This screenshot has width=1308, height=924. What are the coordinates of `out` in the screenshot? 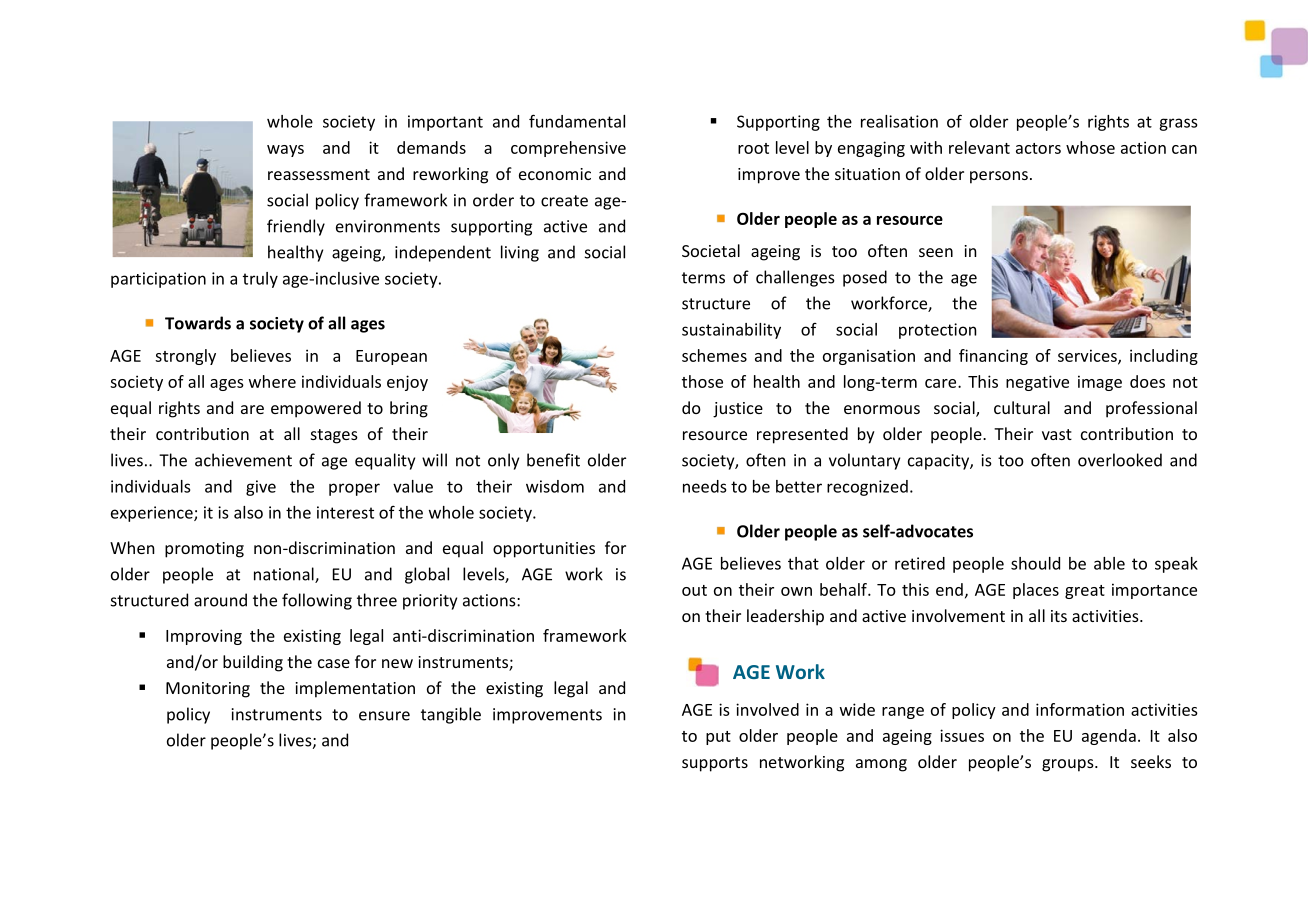 It's located at (694, 590).
